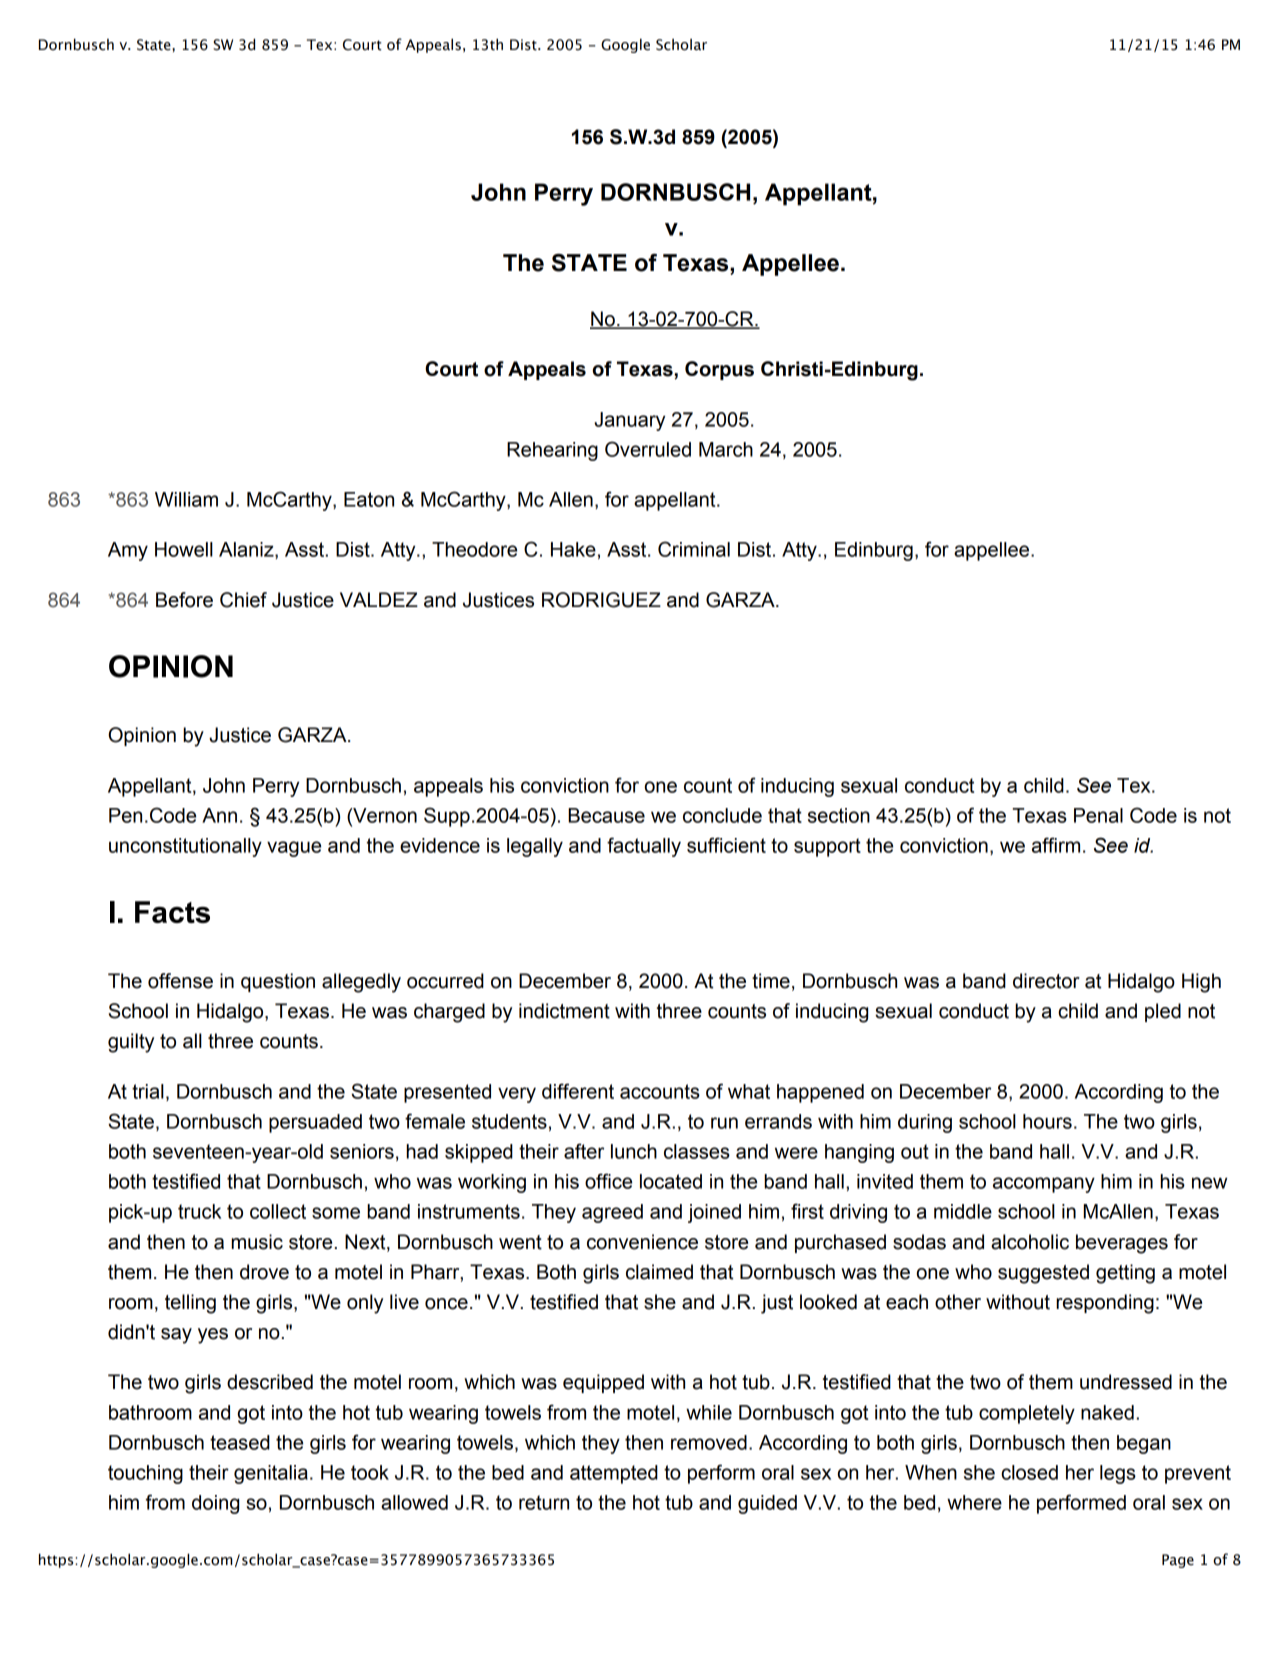 This screenshot has width=1279, height=1655. Describe the element at coordinates (629, 421) in the screenshot. I see `January` at that location.
